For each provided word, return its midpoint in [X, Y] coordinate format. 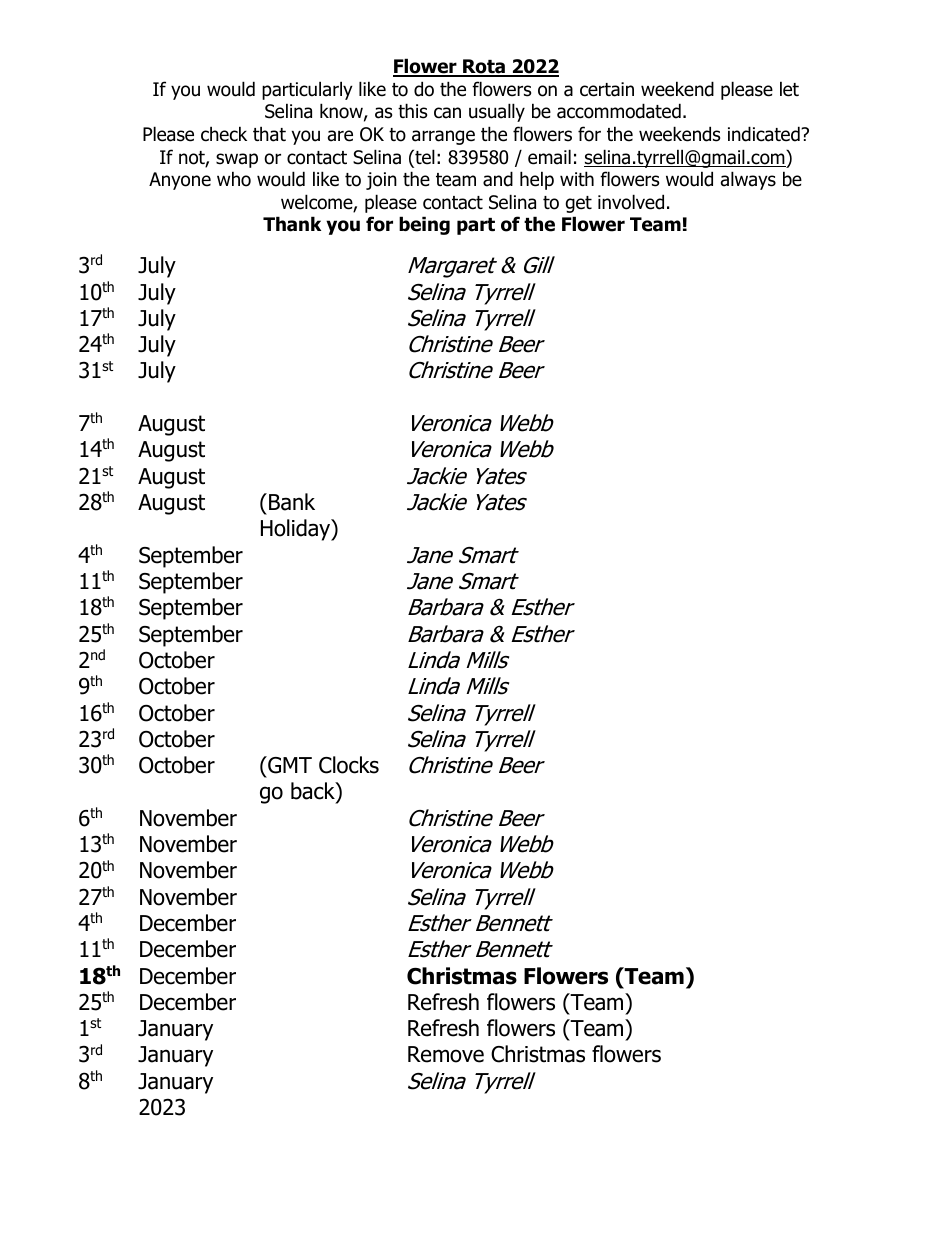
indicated [765, 134]
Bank [292, 502]
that [269, 134]
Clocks [349, 765]
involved [631, 202]
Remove [446, 1054]
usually [497, 112]
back [314, 792]
